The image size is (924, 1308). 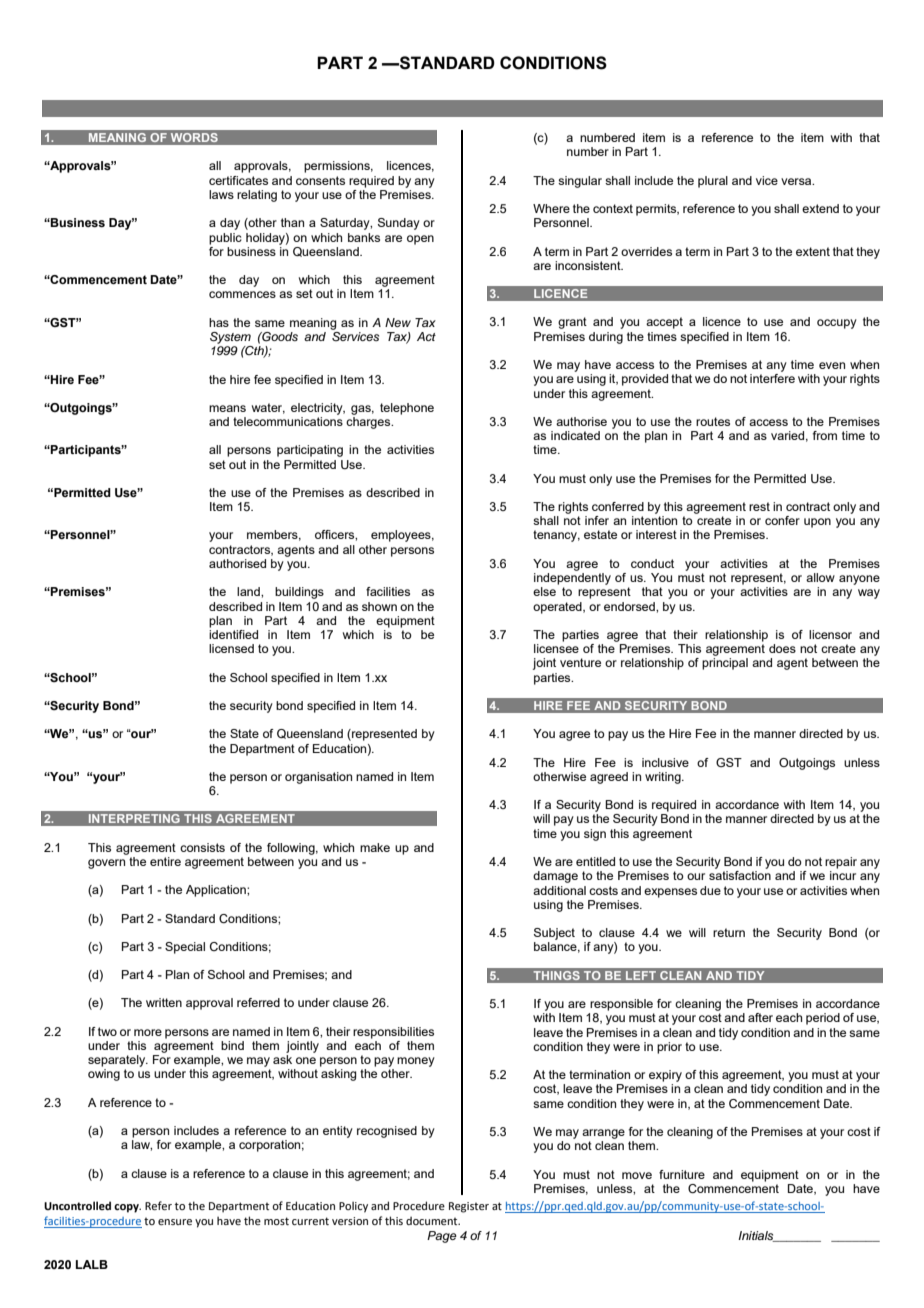 I want to click on damage, so click(x=555, y=877).
